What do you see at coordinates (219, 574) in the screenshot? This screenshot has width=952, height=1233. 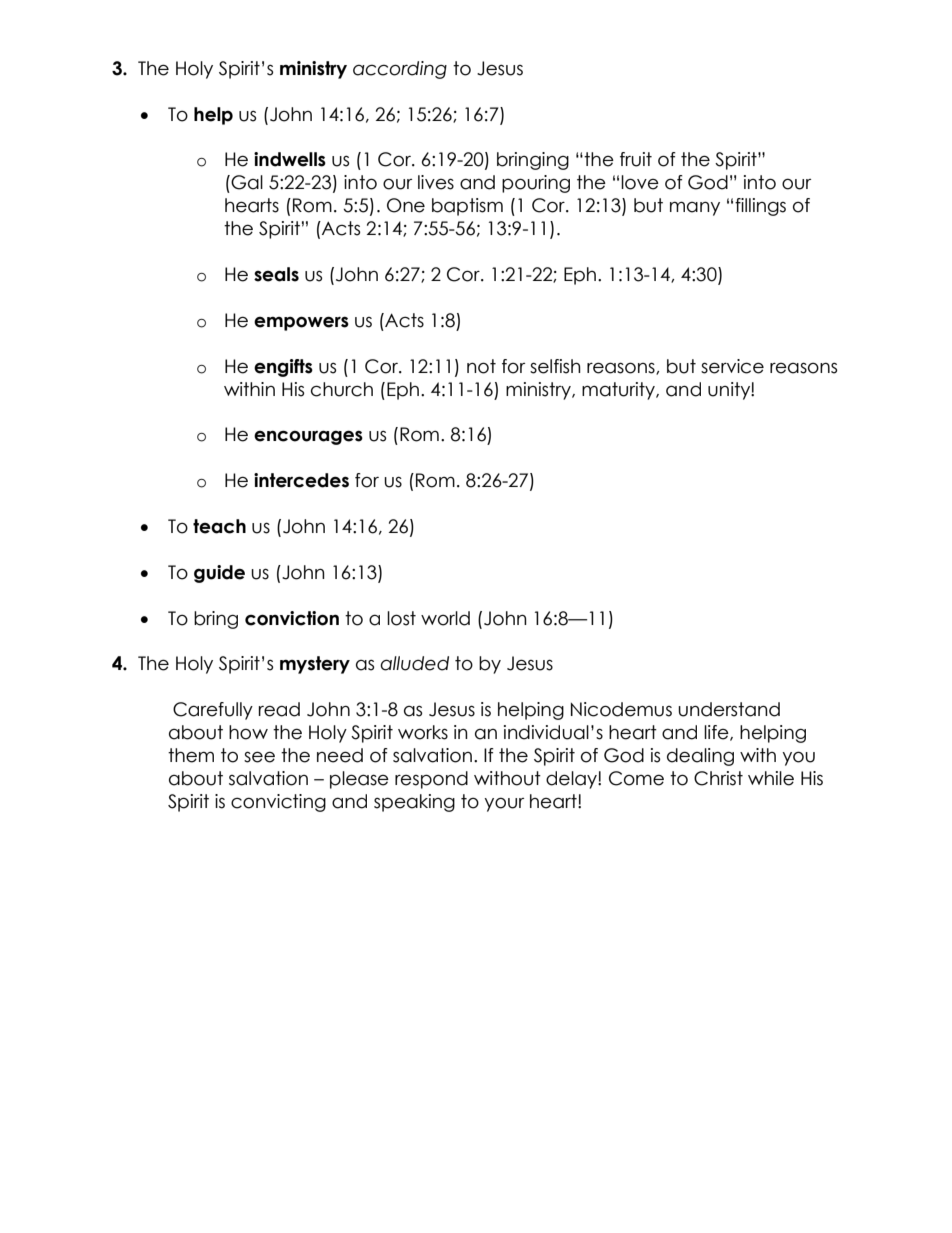 I see `guide` at bounding box center [219, 574].
